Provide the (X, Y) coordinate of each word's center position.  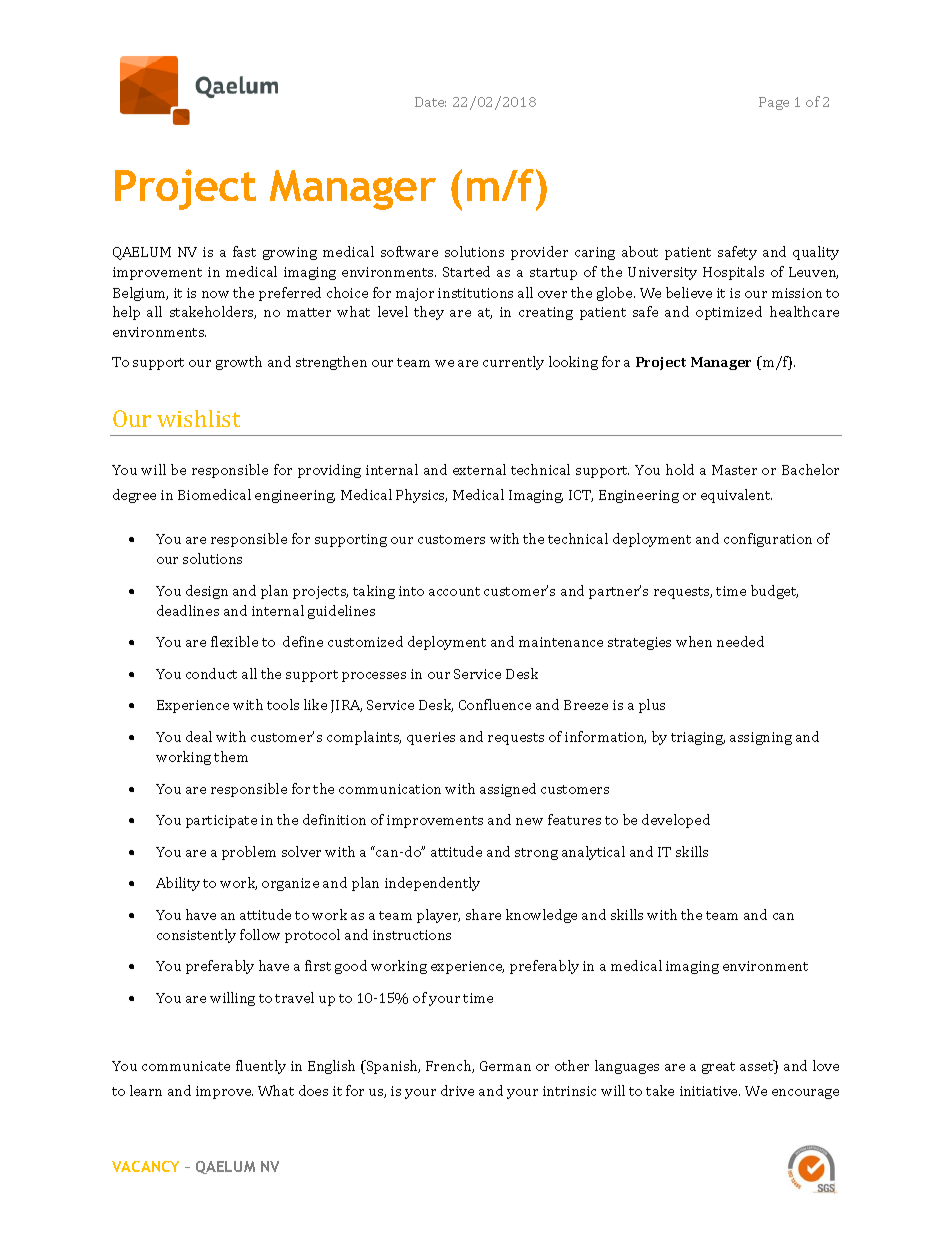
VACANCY (145, 1166)
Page (774, 103)
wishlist (198, 418)
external (479, 469)
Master (734, 470)
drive (457, 1090)
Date (430, 102)
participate (221, 821)
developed (676, 821)
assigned (508, 790)
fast (244, 251)
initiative (710, 1091)
